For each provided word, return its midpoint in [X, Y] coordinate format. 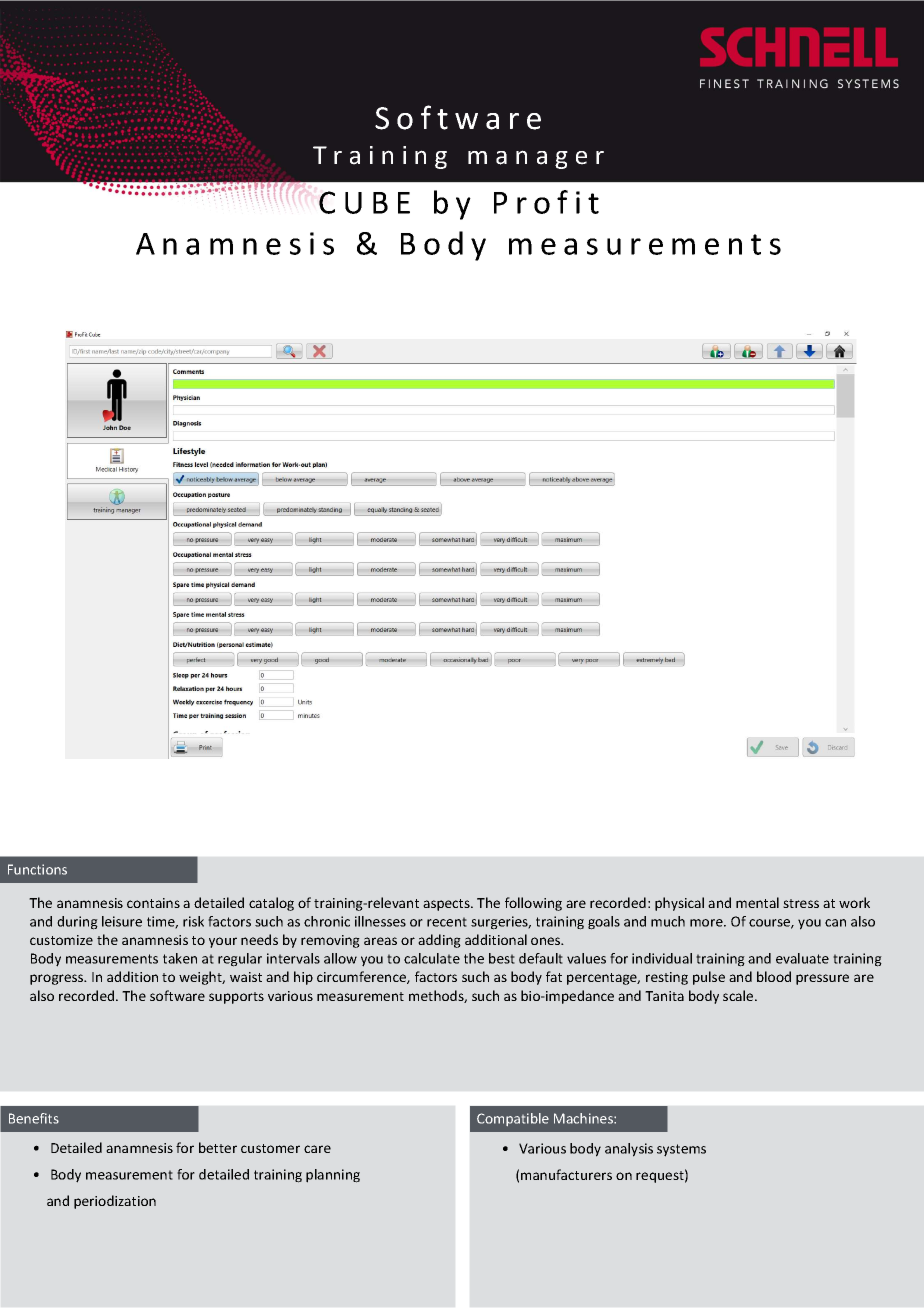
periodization [115, 1202]
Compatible [513, 1119]
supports [236, 998]
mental [757, 902]
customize [61, 940]
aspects [447, 905]
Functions [37, 869]
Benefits [34, 1118]
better [218, 1147]
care [317, 1149]
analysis [629, 1150]
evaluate [802, 958]
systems [681, 1150]
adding [439, 941]
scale [739, 995]
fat [554, 976]
